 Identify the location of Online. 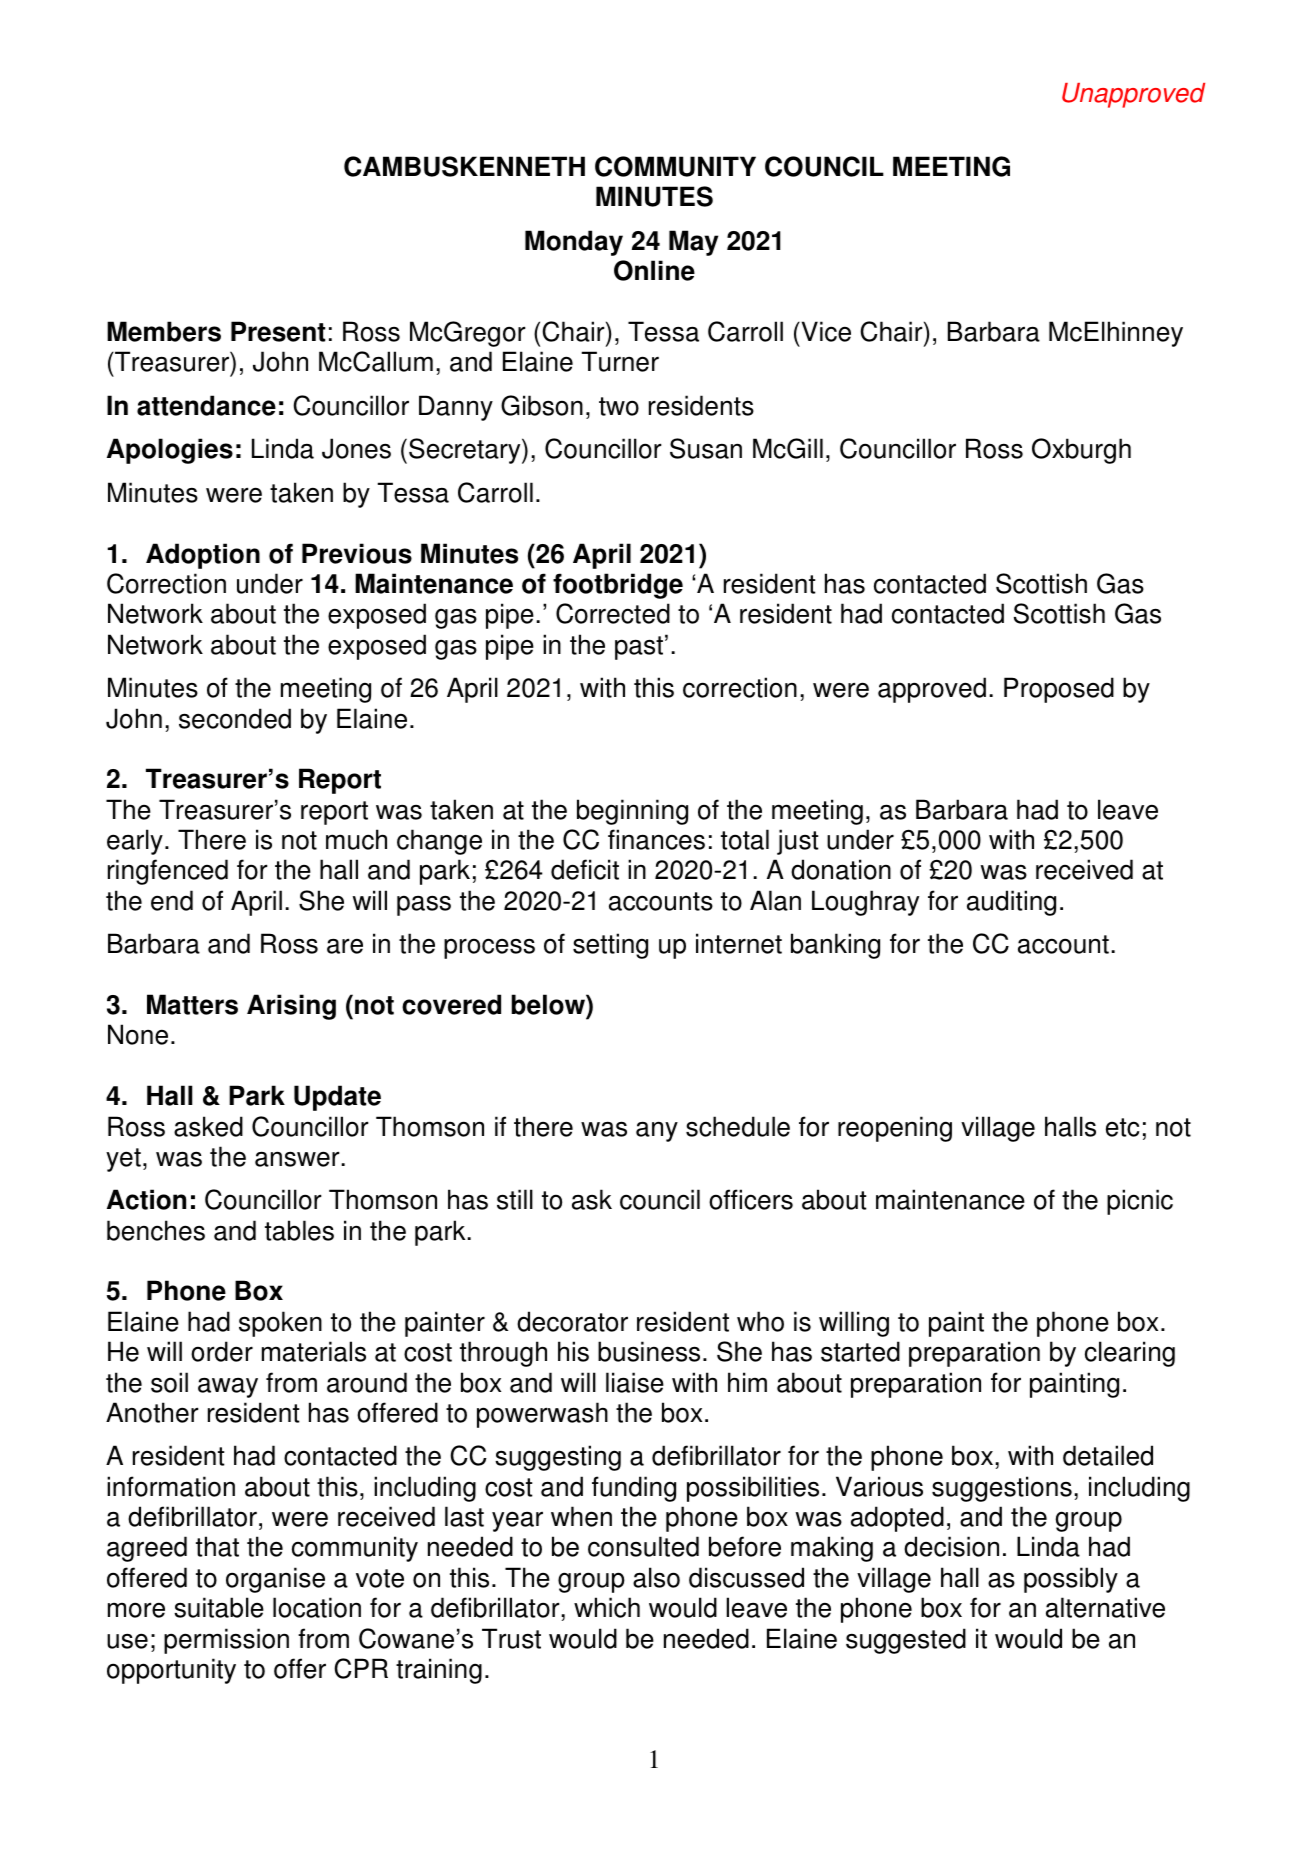
(654, 270).
